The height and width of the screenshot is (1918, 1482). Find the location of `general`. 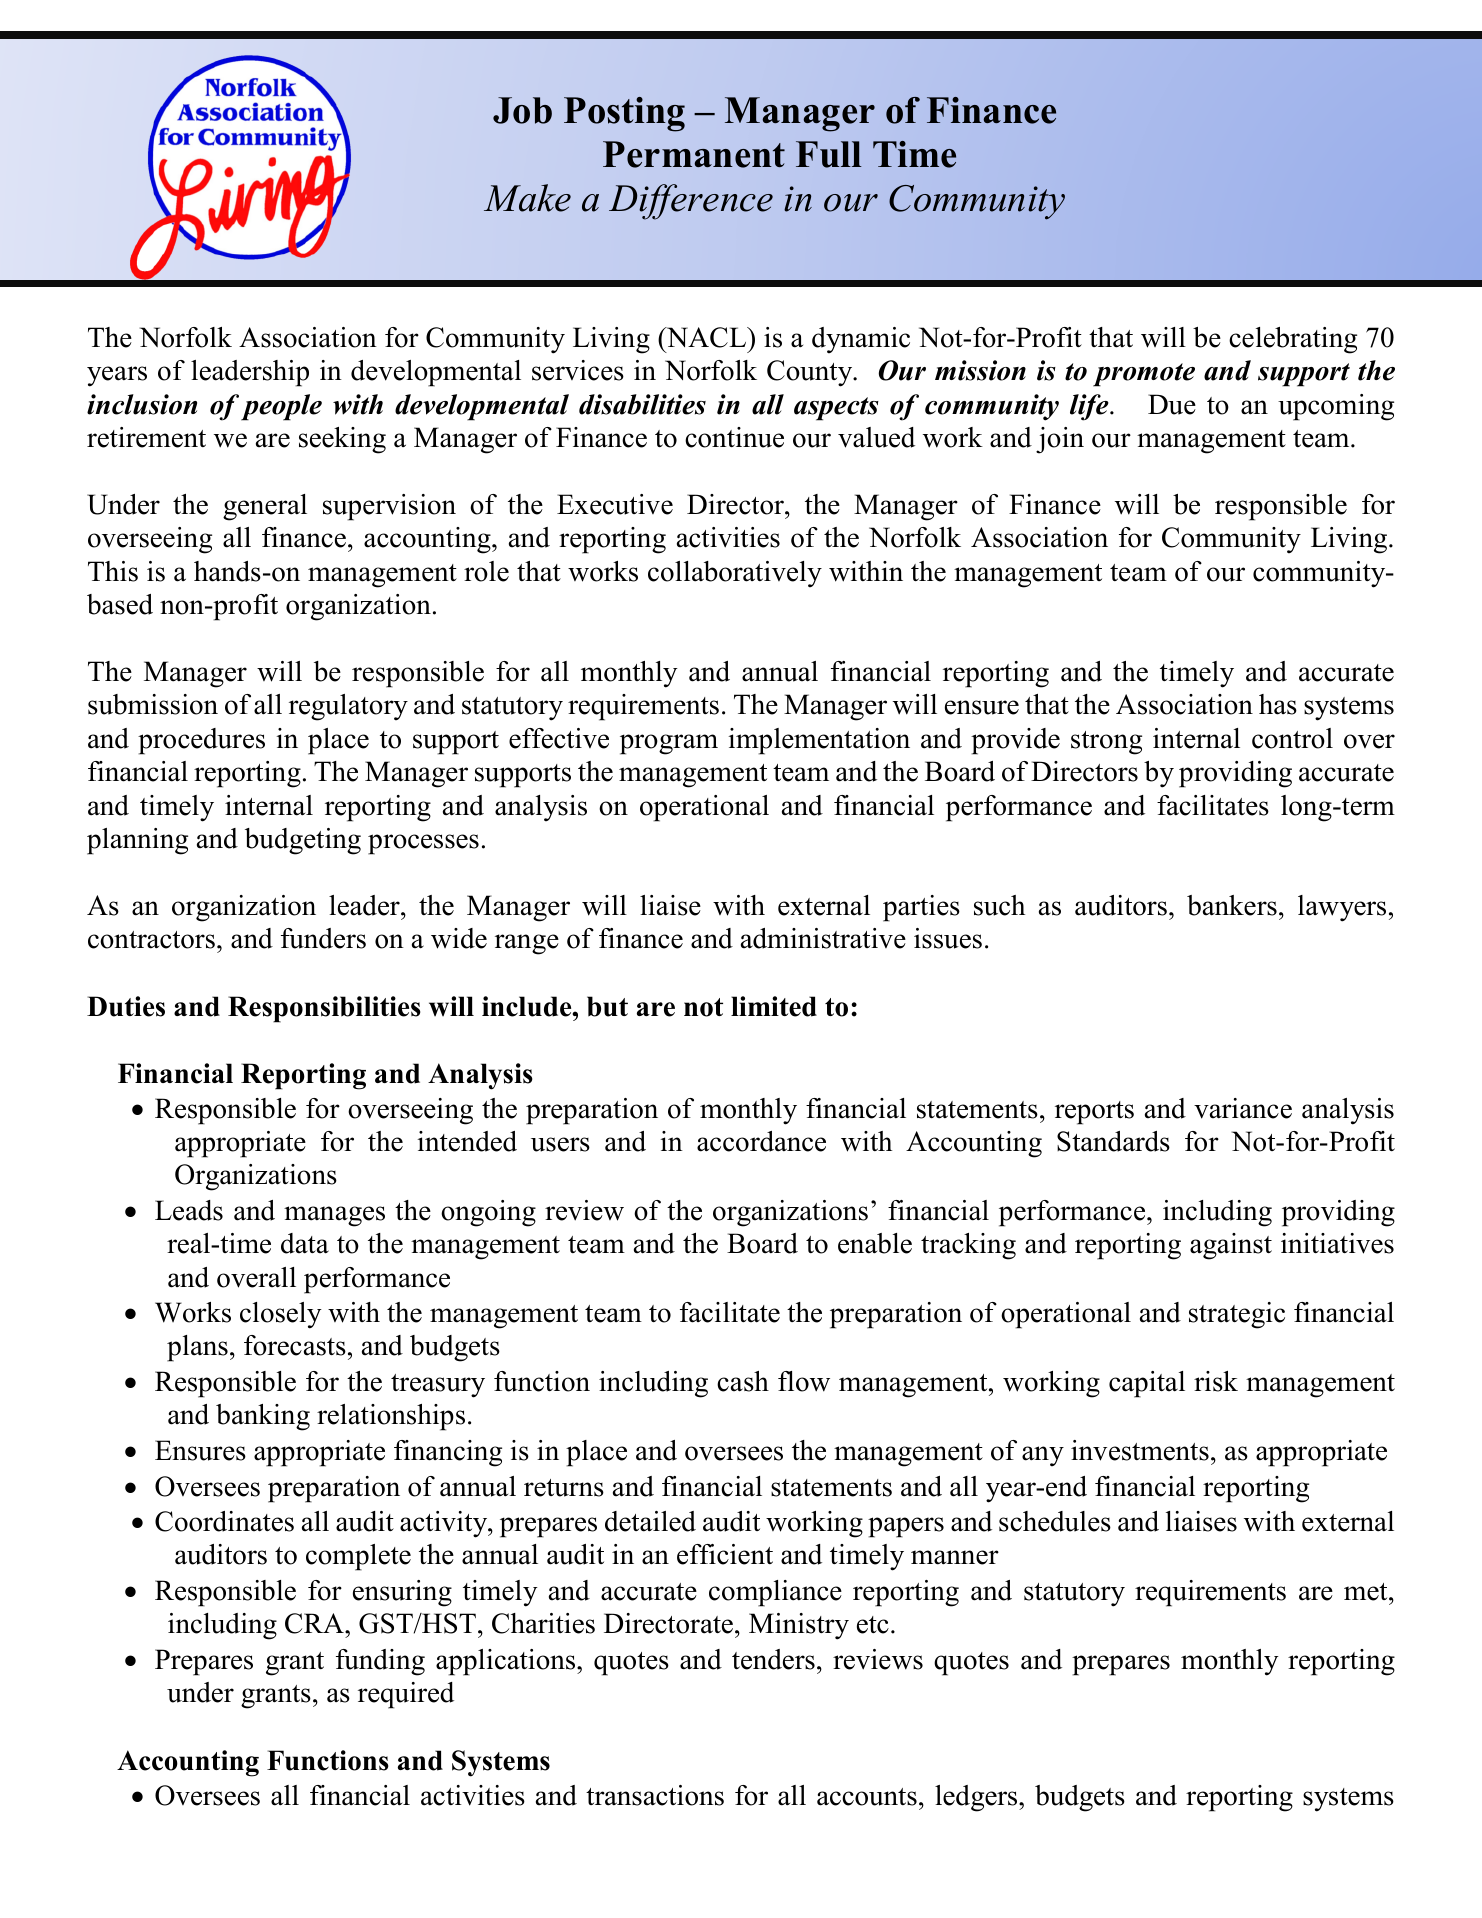

general is located at coordinates (265, 507).
